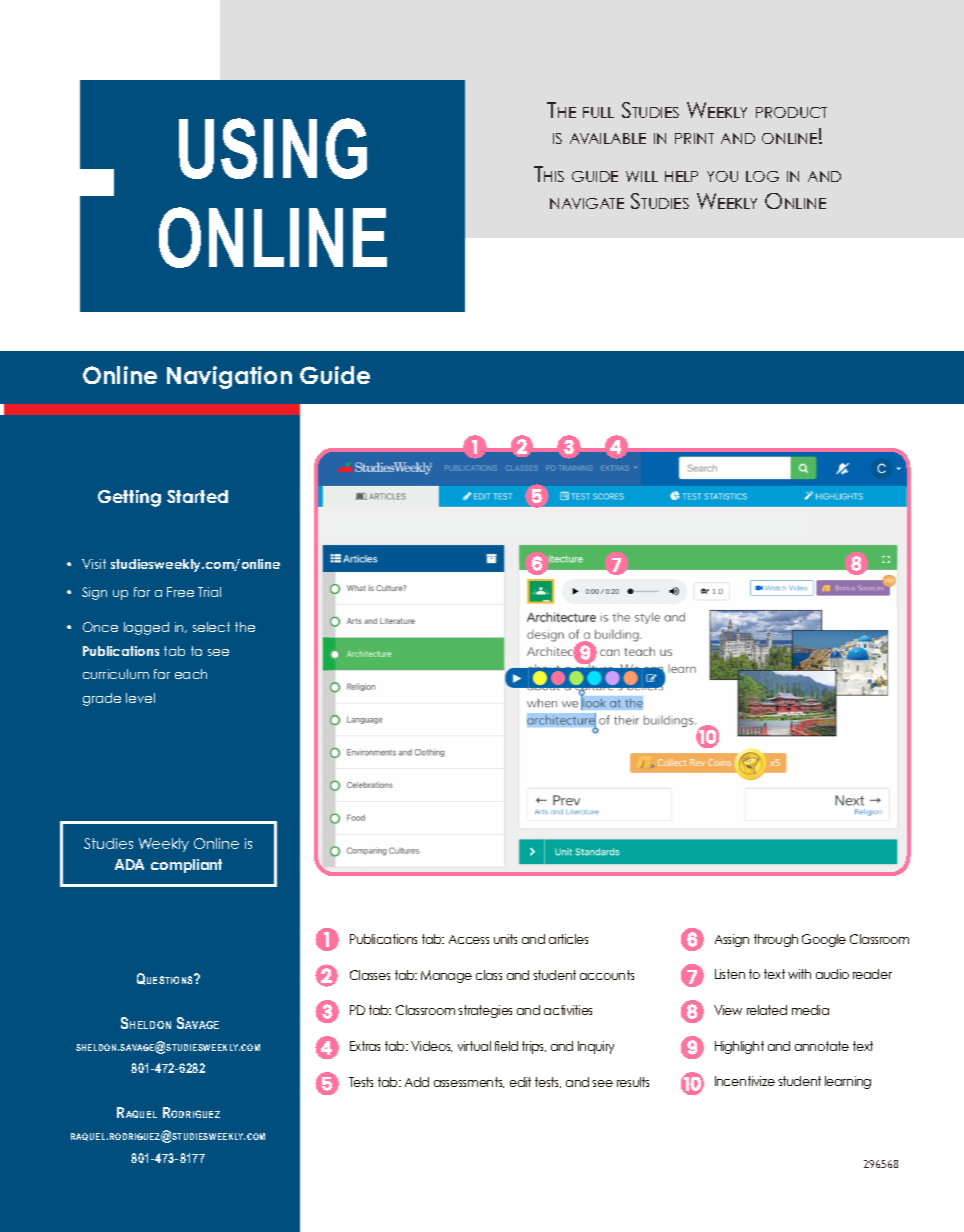  Describe the element at coordinates (180, 592) in the screenshot. I see `Free` at that location.
